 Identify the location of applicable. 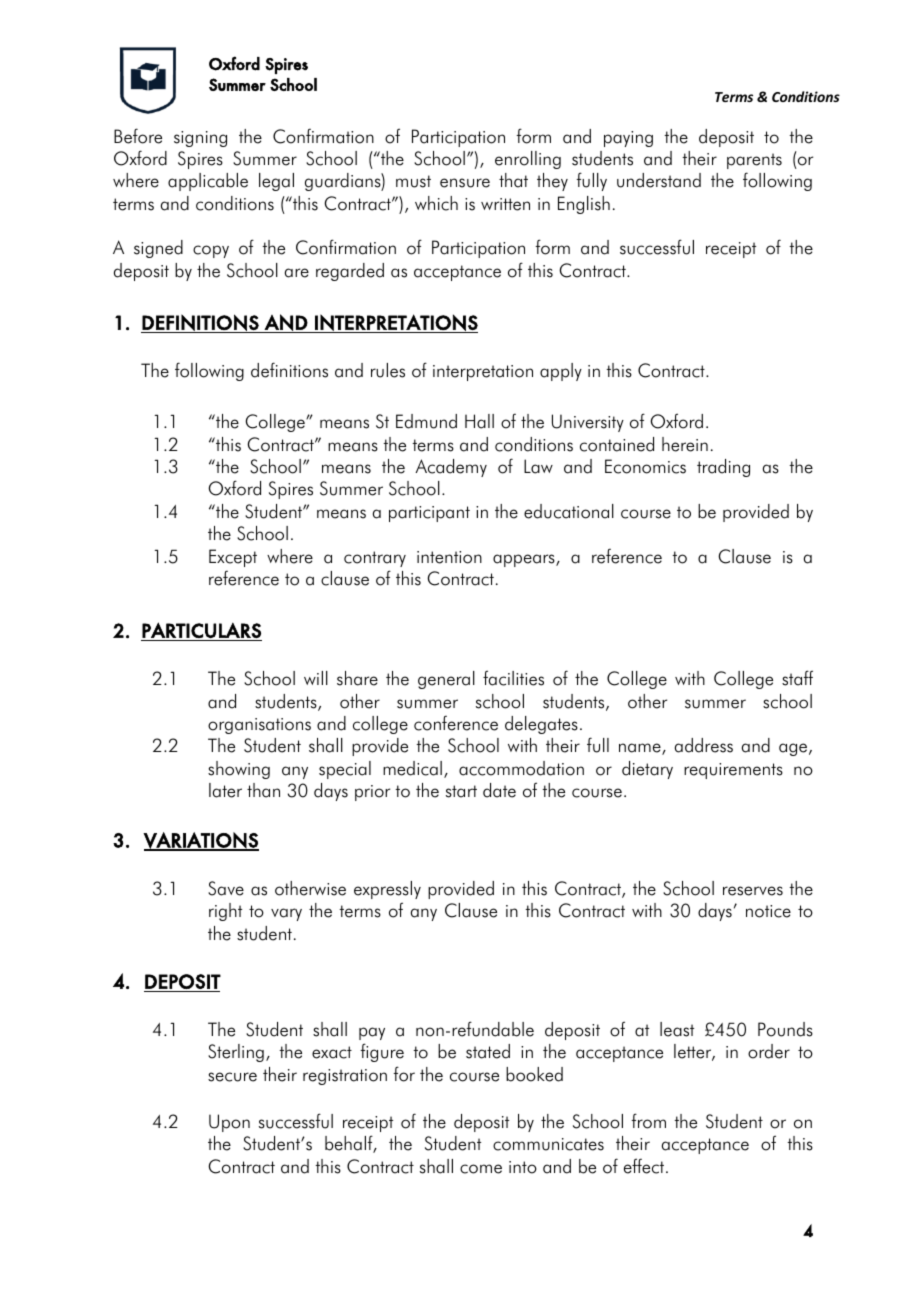
(208, 182).
